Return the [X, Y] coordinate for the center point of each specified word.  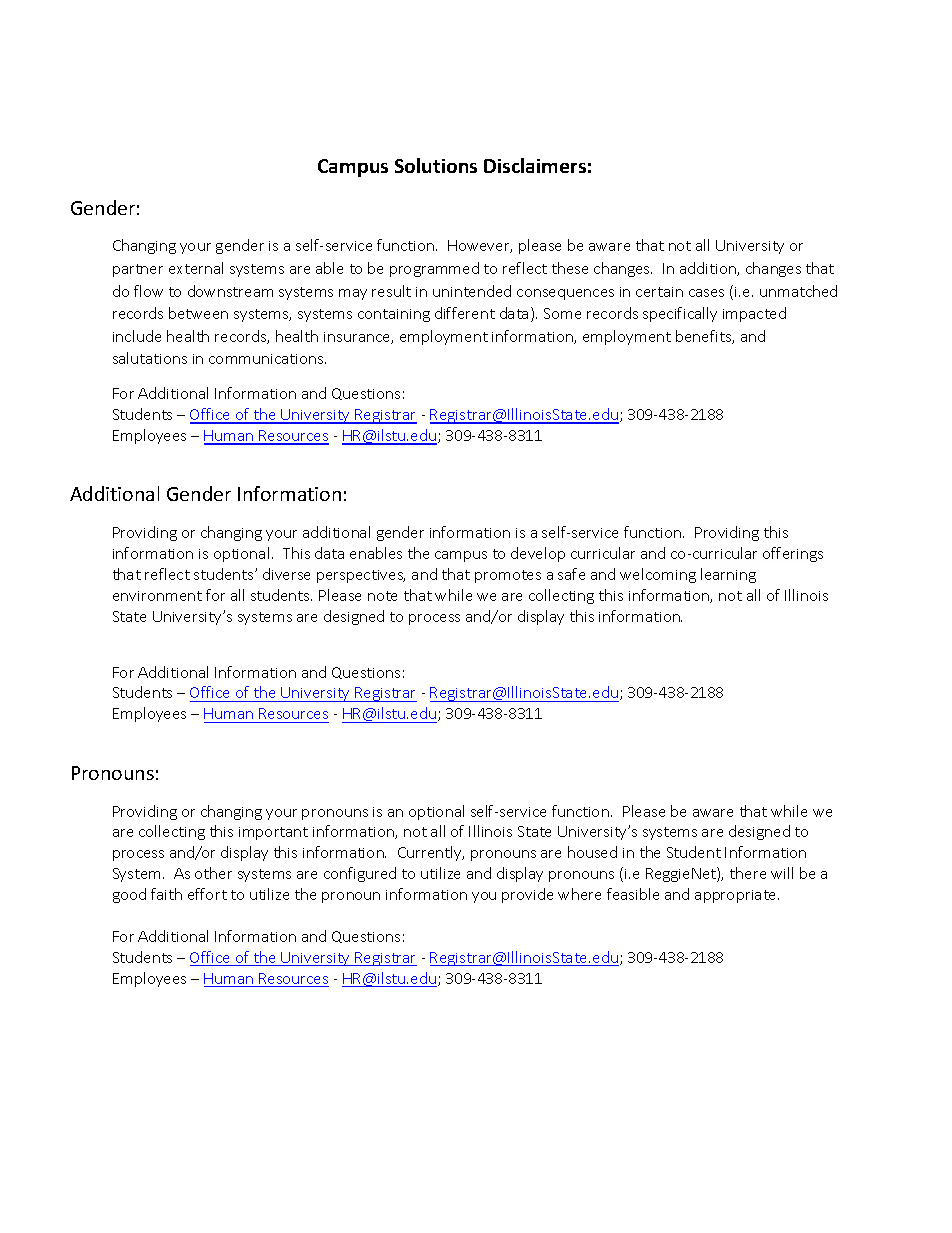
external [196, 268]
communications [267, 359]
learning [728, 575]
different [465, 313]
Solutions [436, 165]
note [382, 596]
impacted [754, 314]
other [213, 873]
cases [706, 293]
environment [157, 596]
